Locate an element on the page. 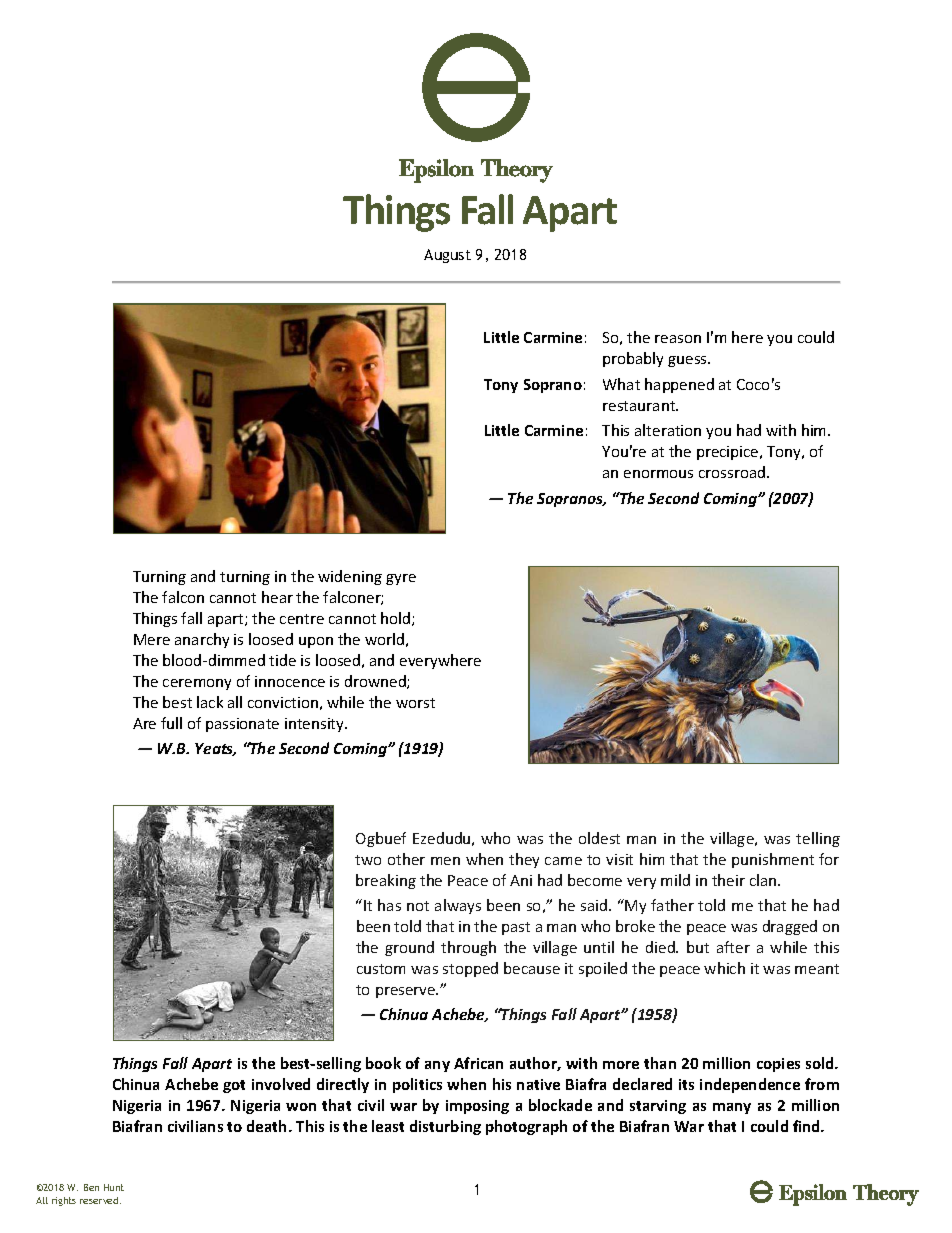 The height and width of the page is (1233, 952). always is located at coordinates (458, 906).
